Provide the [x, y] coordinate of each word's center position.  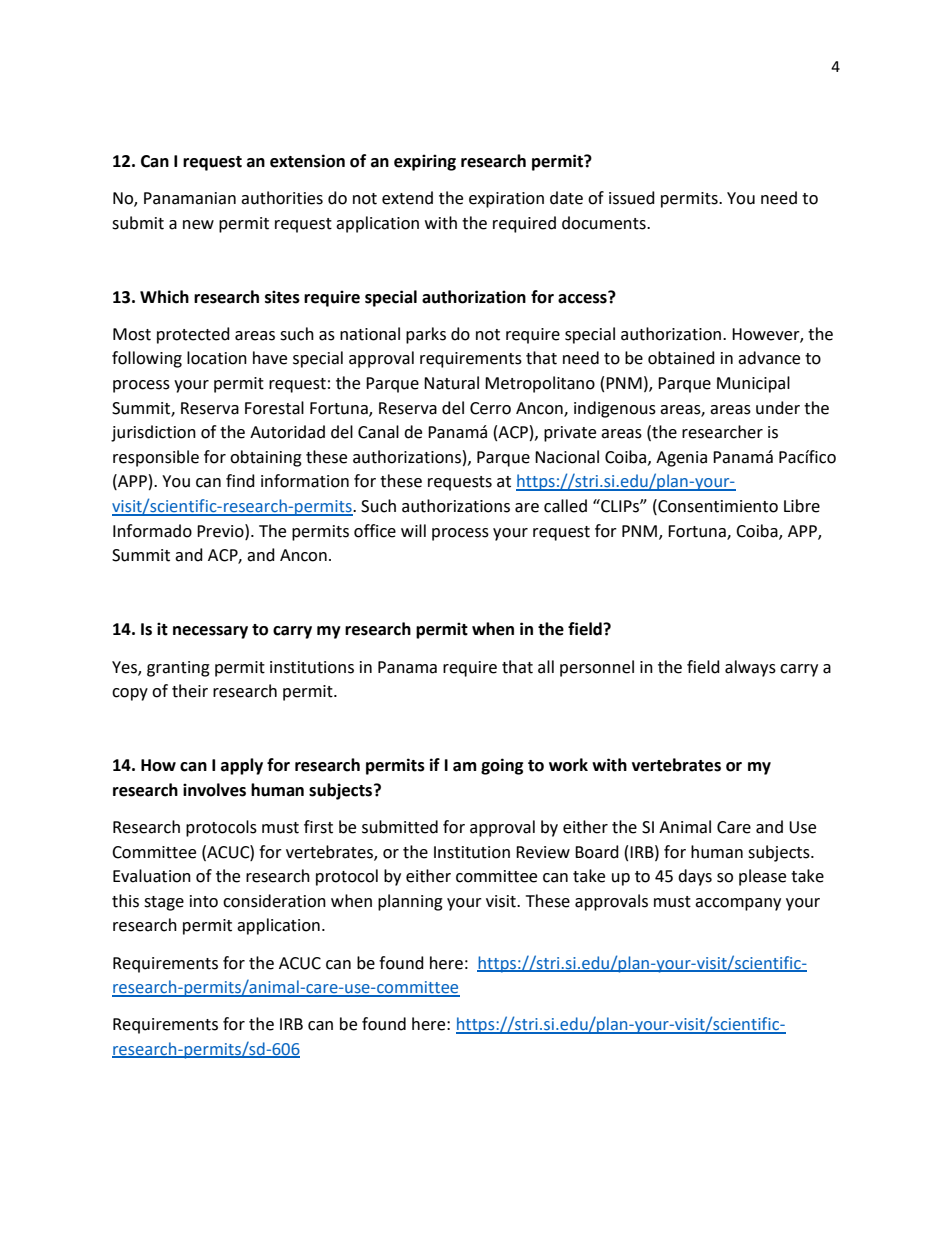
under [778, 408]
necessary [210, 632]
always [750, 668]
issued [632, 198]
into [204, 901]
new [198, 225]
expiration [506, 200]
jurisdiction [153, 433]
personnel [597, 668]
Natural [451, 383]
